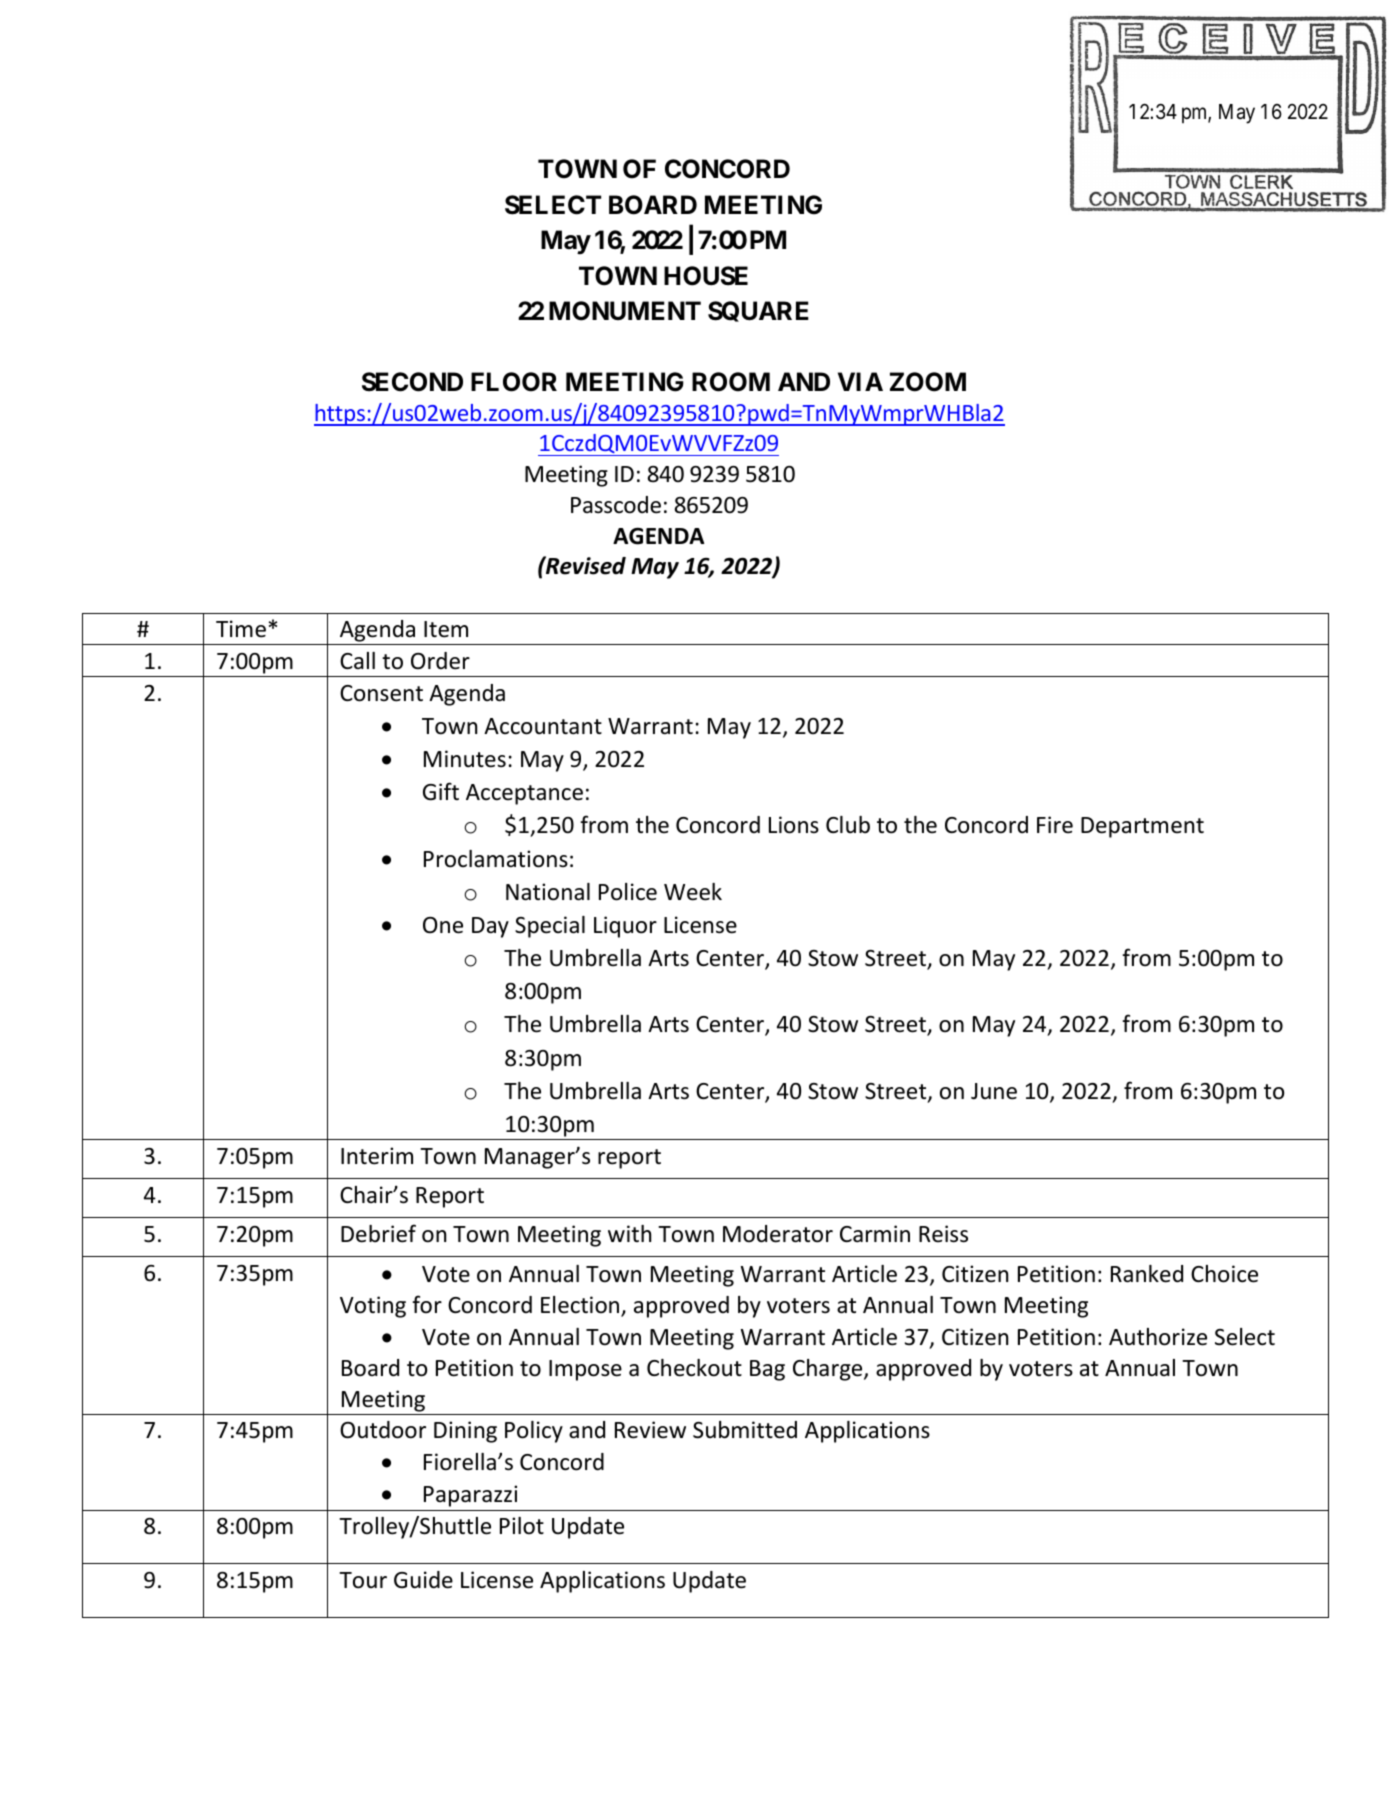 The height and width of the document is (1811, 1400). What do you see at coordinates (794, 825) in the document?
I see `Lions` at bounding box center [794, 825].
